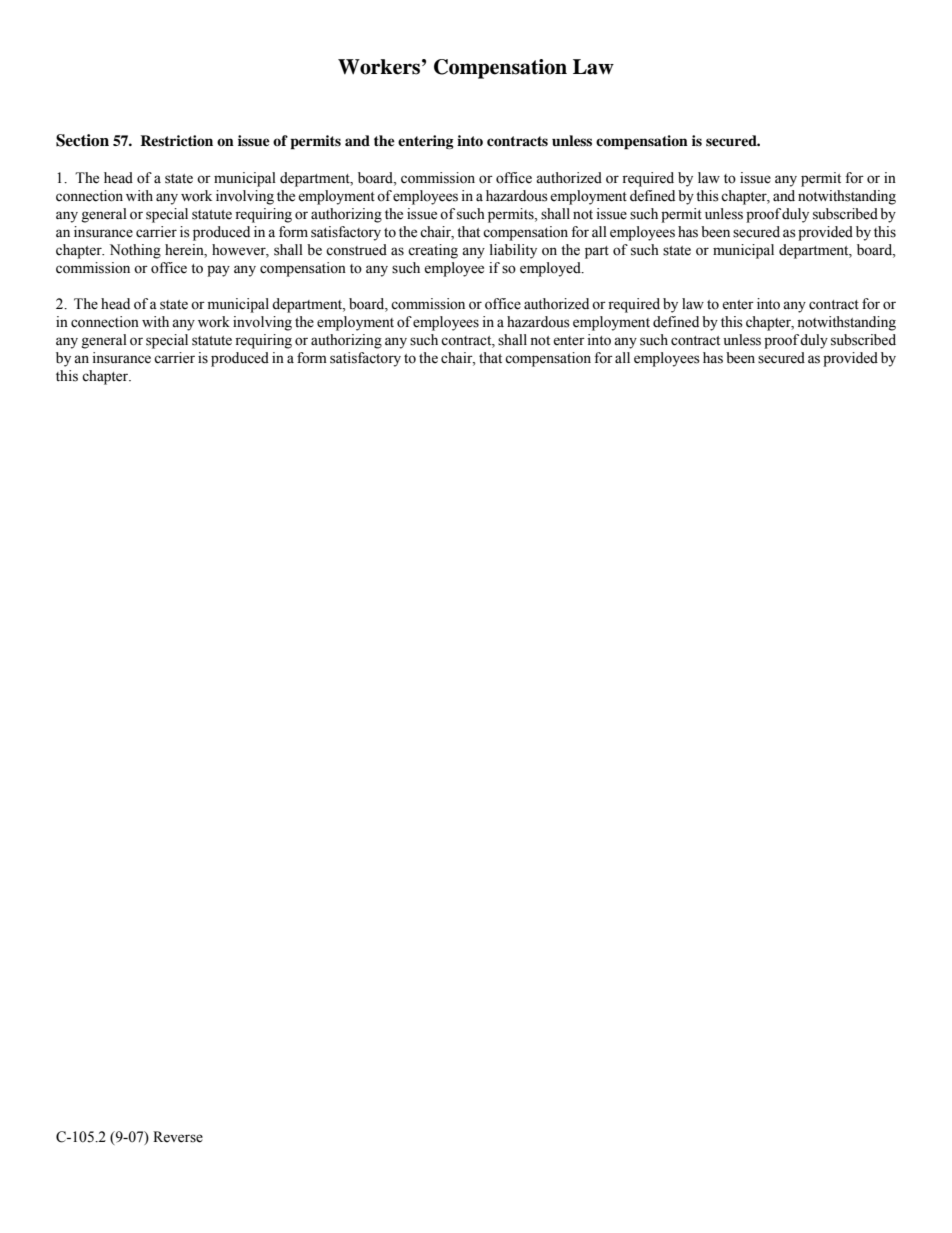 Image resolution: width=952 pixels, height=1233 pixels. What do you see at coordinates (513, 251) in the image?
I see `liability` at bounding box center [513, 251].
